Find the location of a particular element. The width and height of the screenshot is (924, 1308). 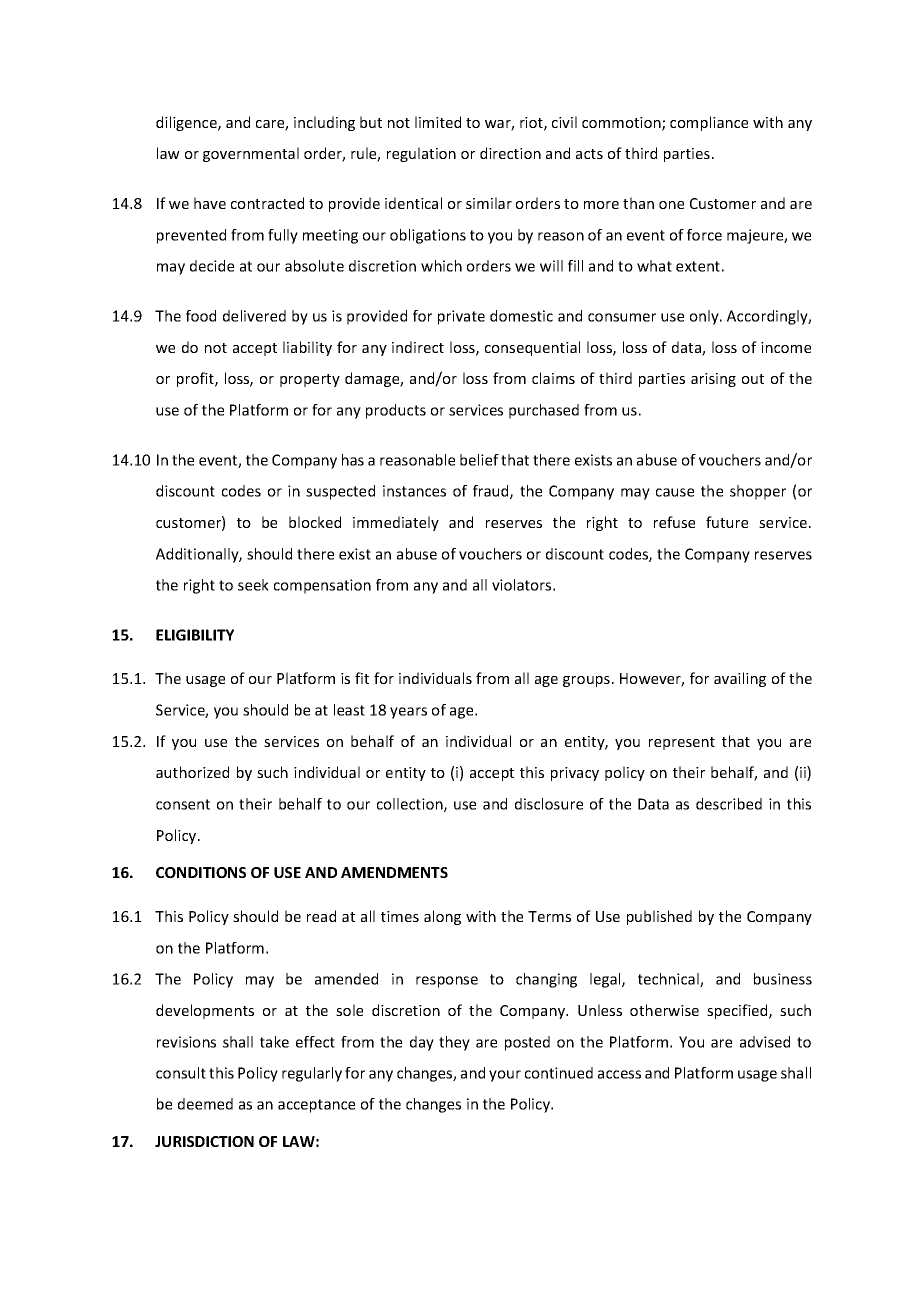

governmental is located at coordinates (251, 154).
